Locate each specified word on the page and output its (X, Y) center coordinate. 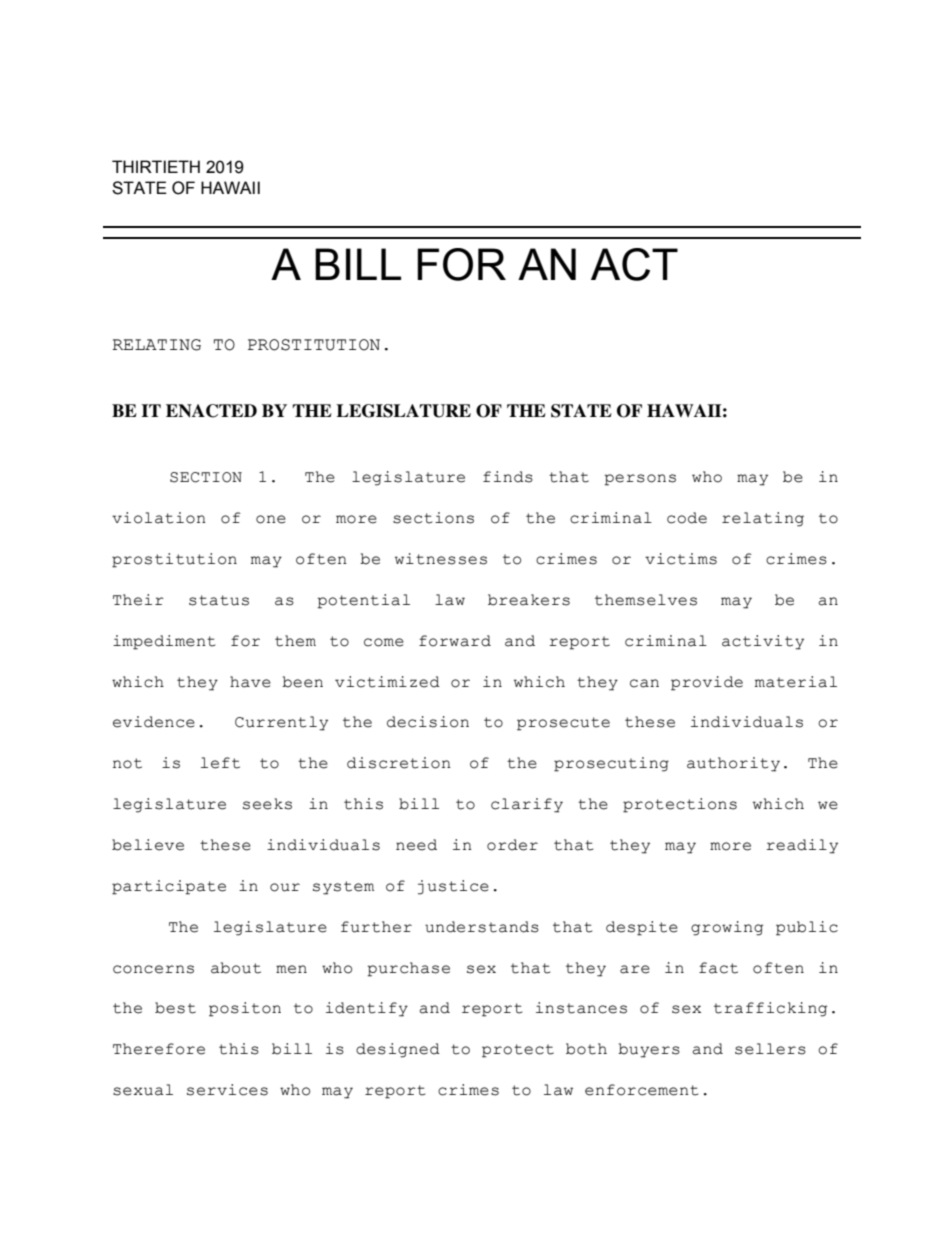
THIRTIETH (156, 166)
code (687, 518)
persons (640, 480)
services (227, 1090)
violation (159, 518)
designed (398, 1050)
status (219, 600)
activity (763, 642)
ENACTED (211, 411)
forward (455, 641)
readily (802, 846)
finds (508, 477)
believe (148, 845)
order (512, 845)
